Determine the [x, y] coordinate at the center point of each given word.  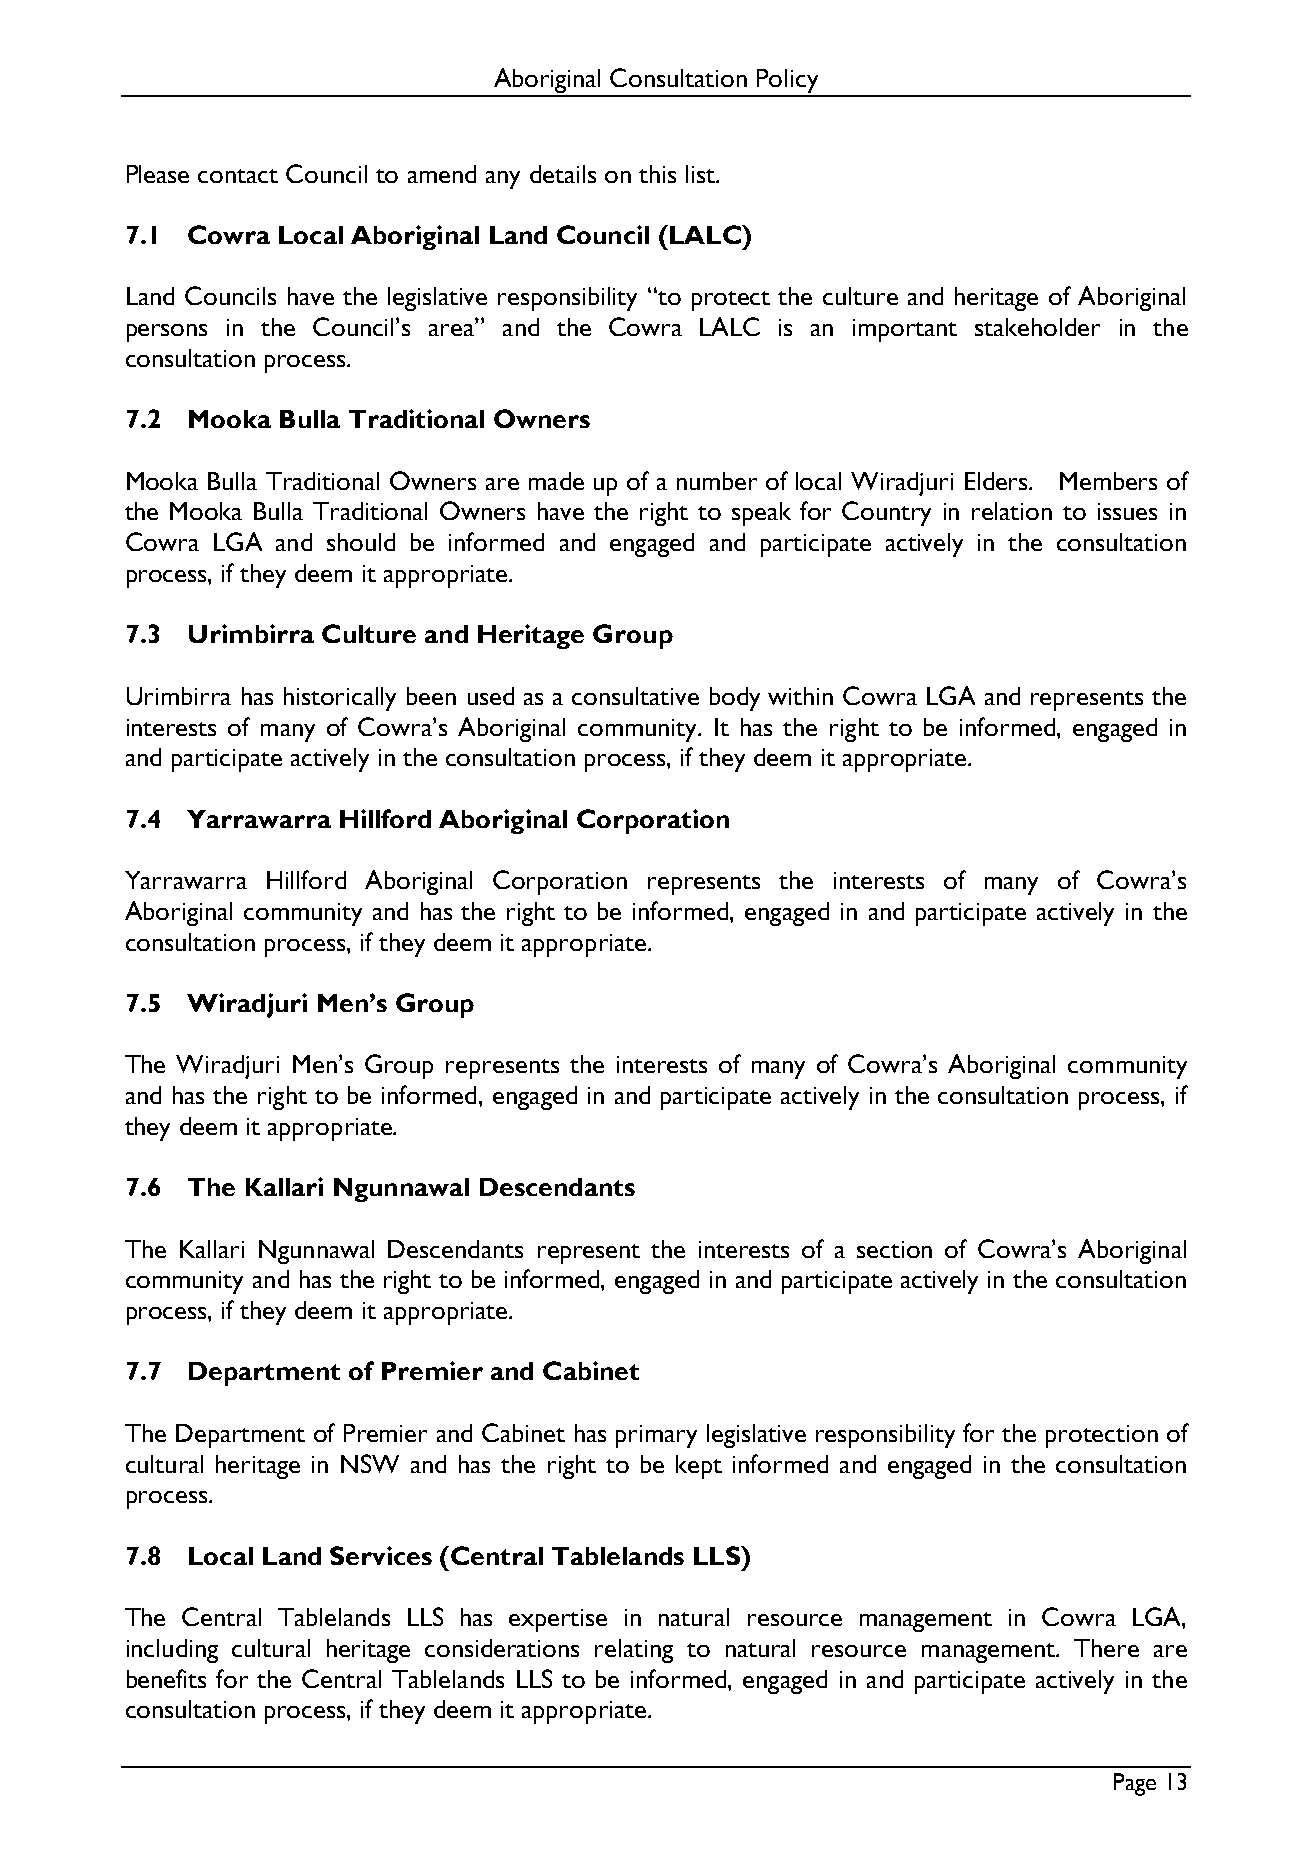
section [894, 1249]
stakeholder [1037, 327]
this [657, 174]
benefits [166, 1678]
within [800, 696]
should [361, 542]
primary [656, 1436]
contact [238, 176]
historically [340, 699]
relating [634, 1651]
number [717, 481]
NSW [370, 1463]
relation [1012, 511]
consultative [635, 696]
